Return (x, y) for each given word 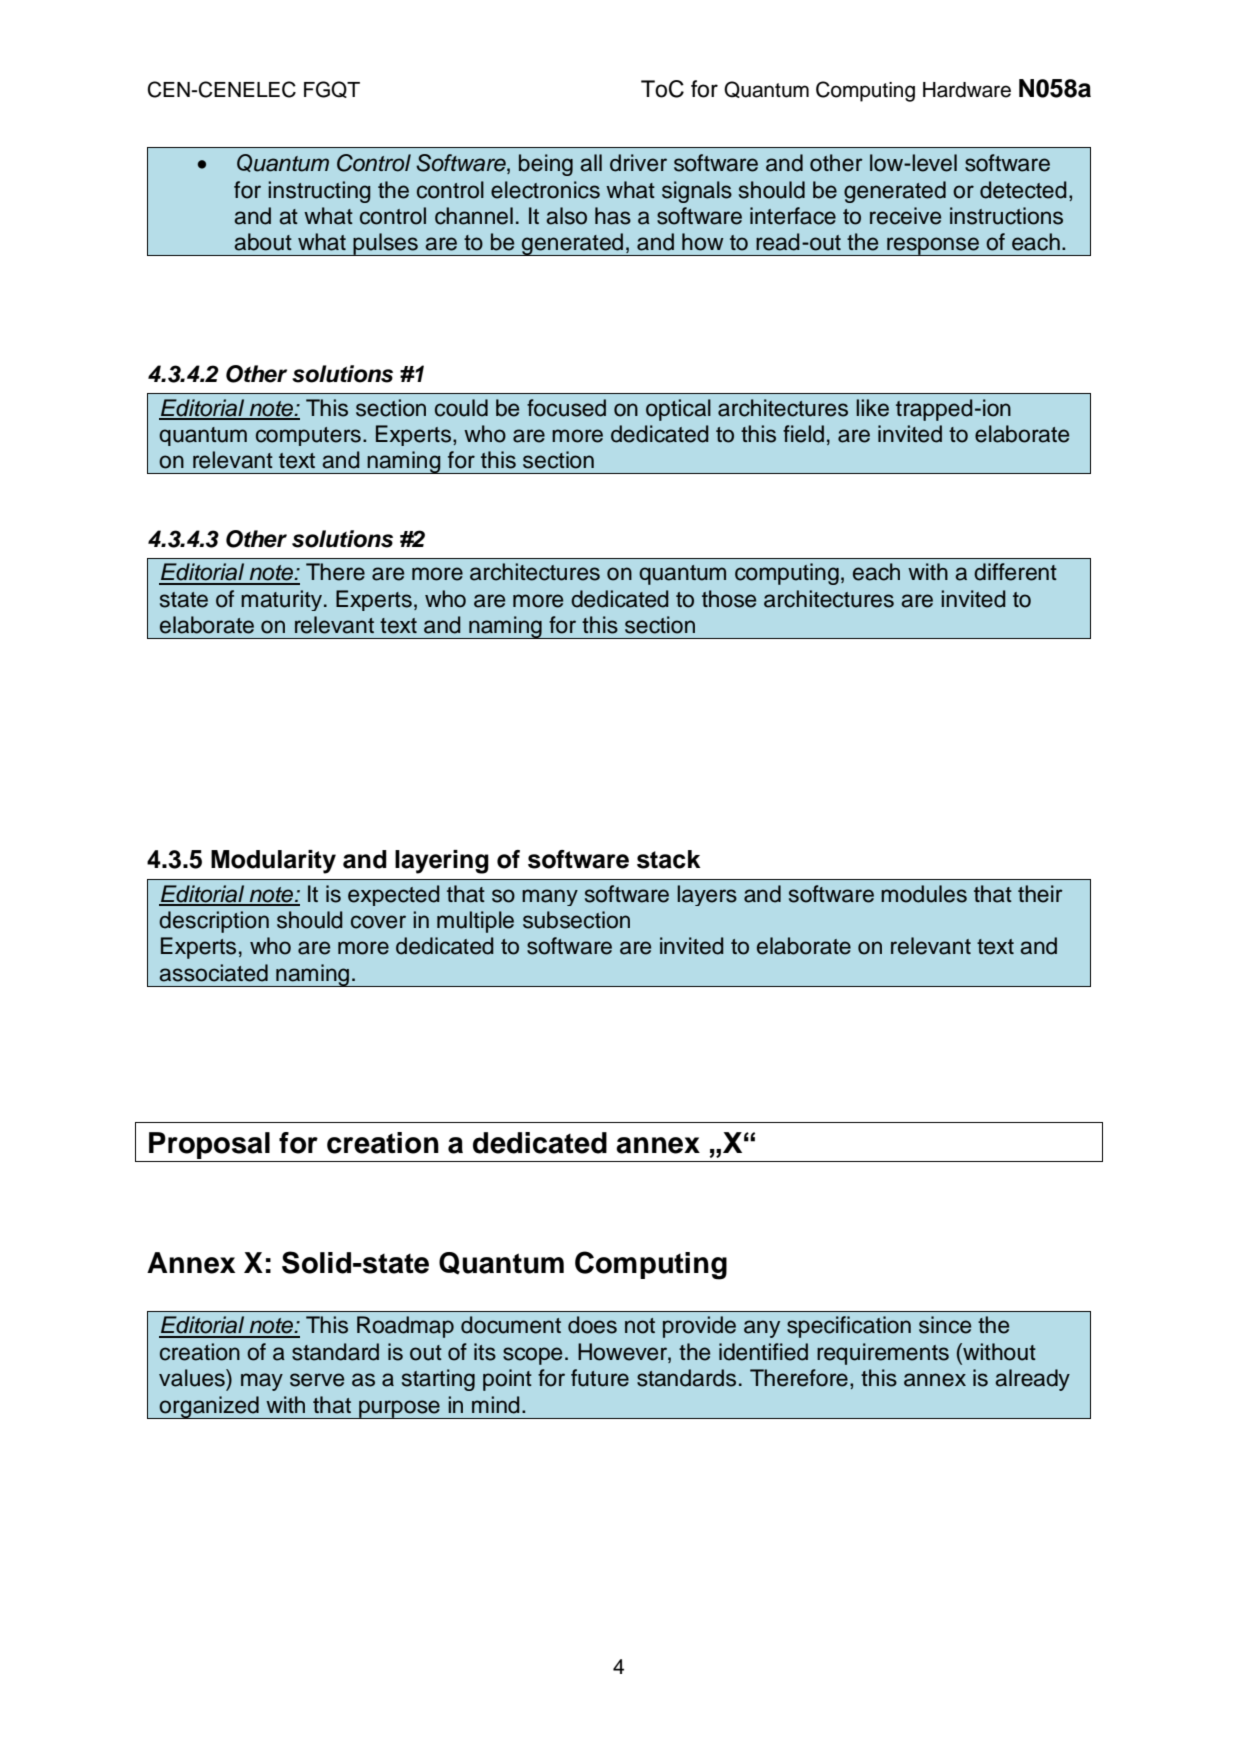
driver (638, 163)
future (600, 1378)
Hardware (967, 90)
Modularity (273, 862)
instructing (319, 192)
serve (317, 1380)
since (945, 1325)
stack (669, 859)
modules (924, 894)
